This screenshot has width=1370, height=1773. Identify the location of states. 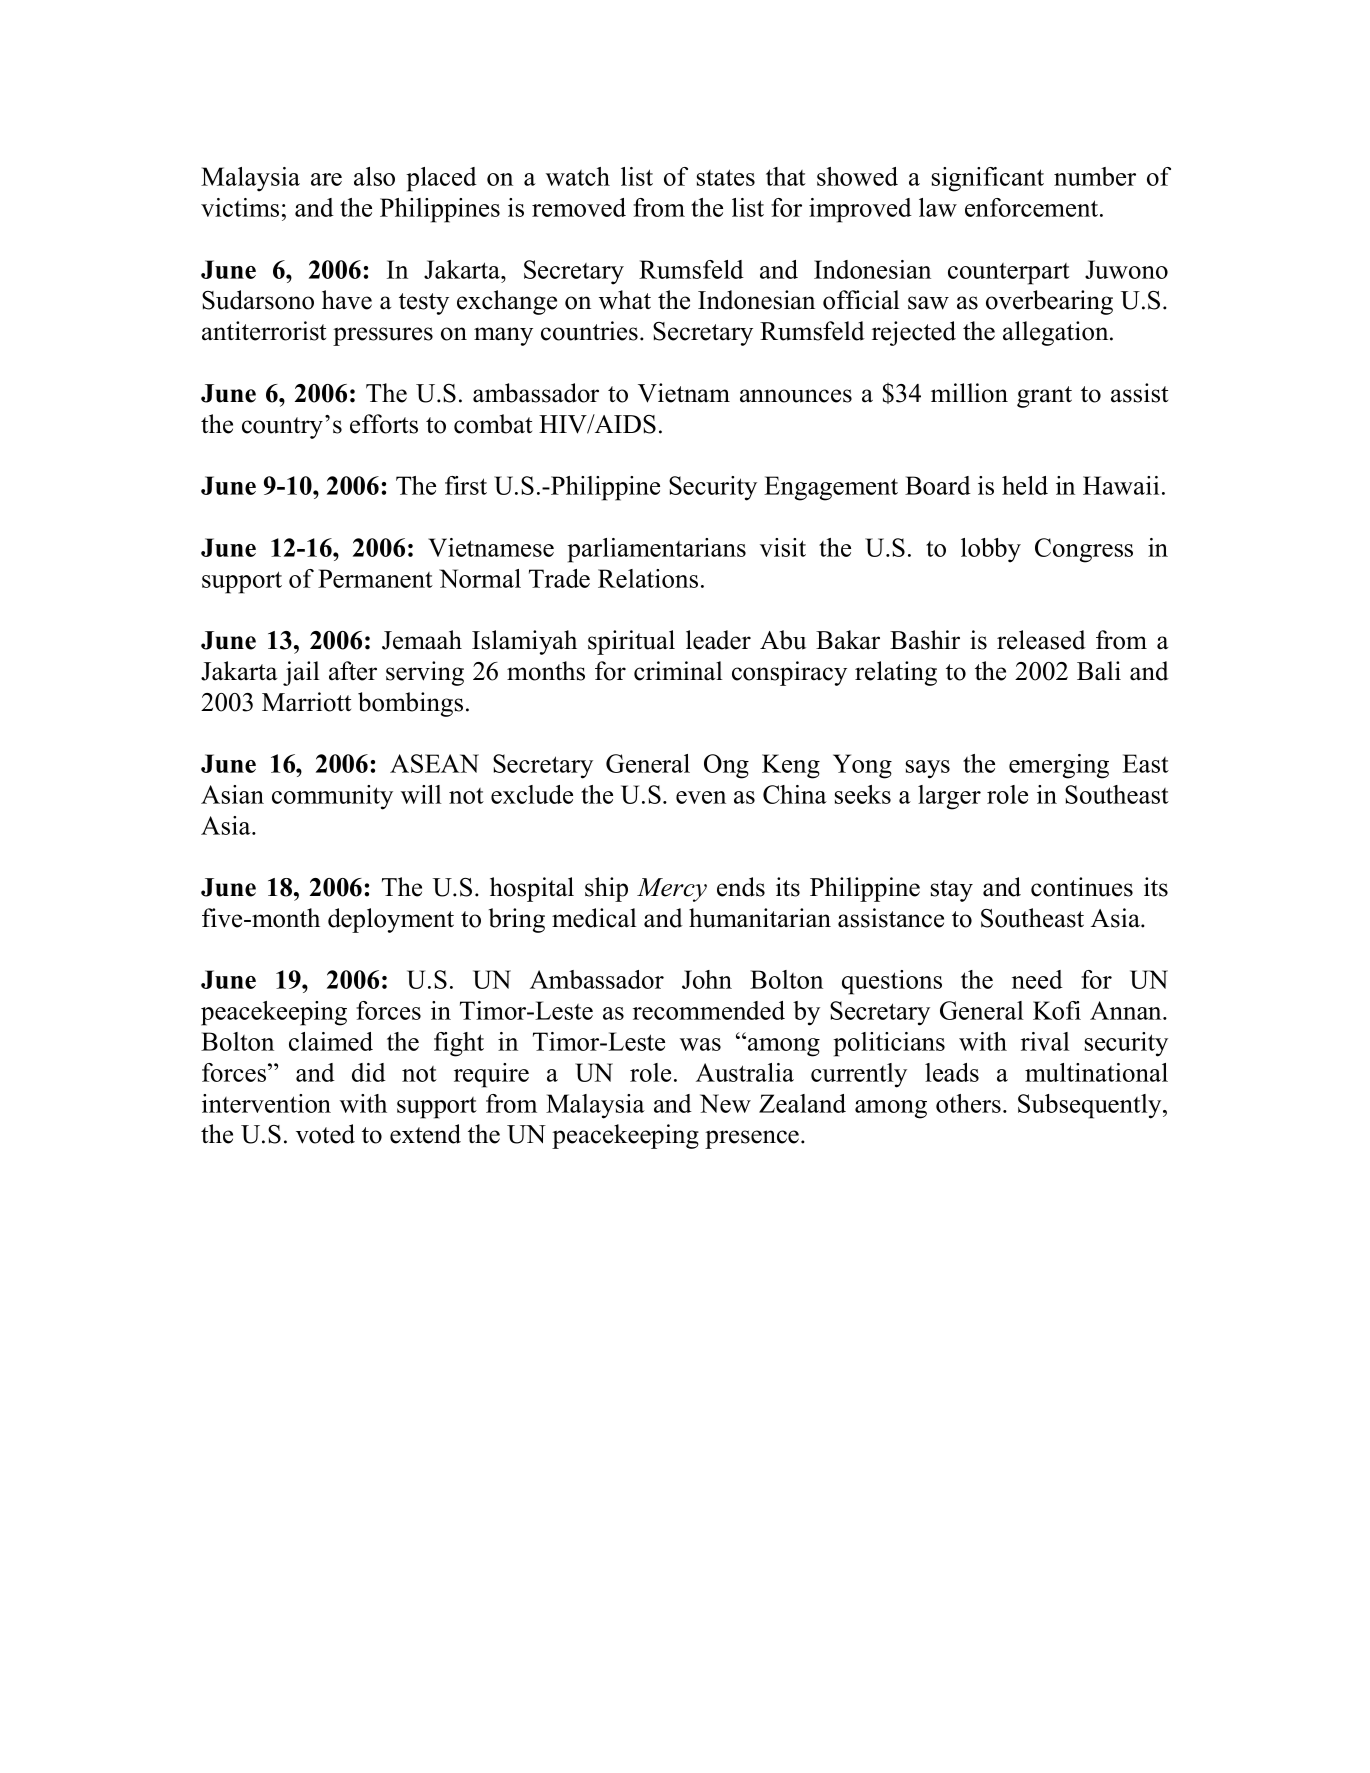
(726, 177).
